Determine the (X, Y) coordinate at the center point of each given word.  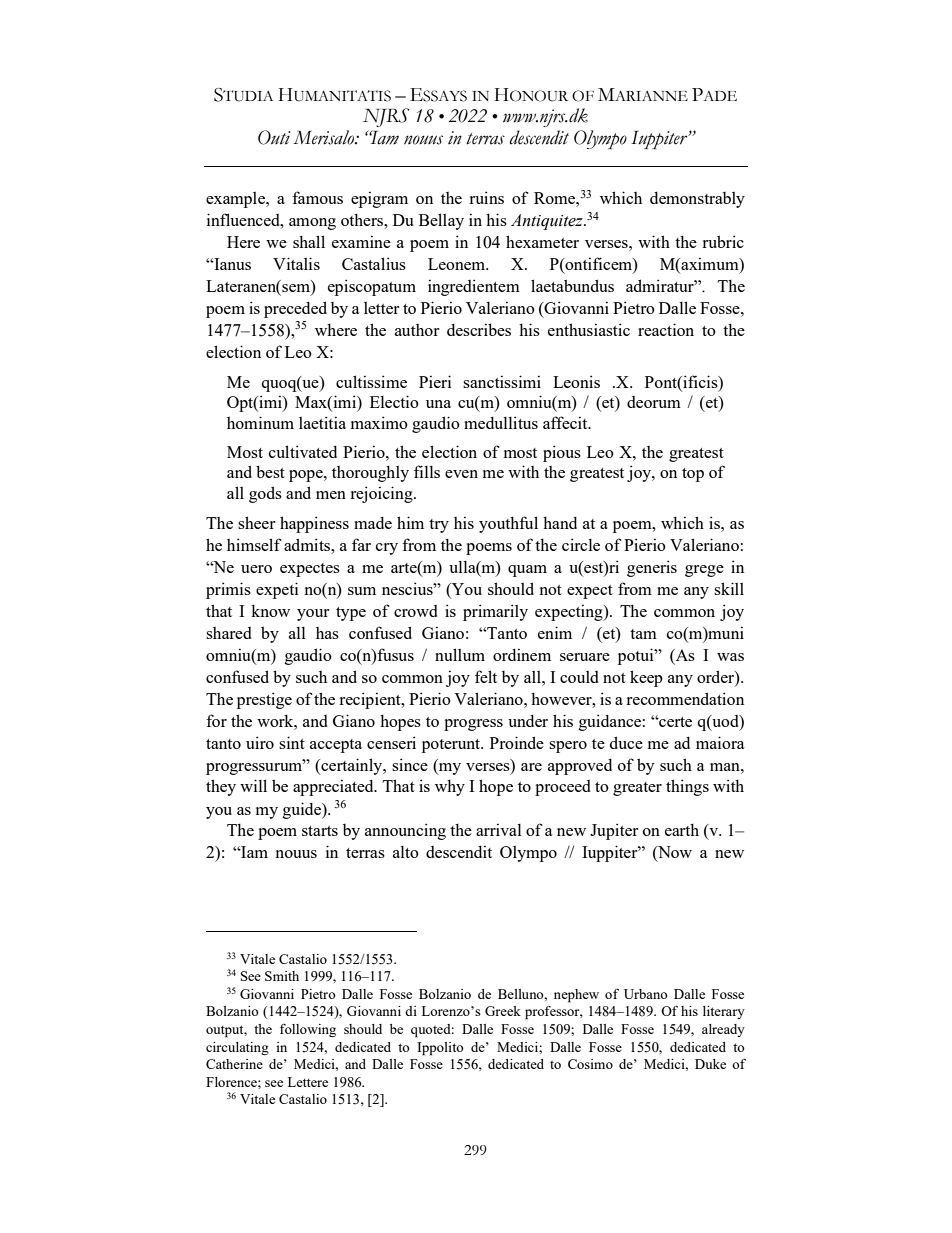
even (461, 474)
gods (265, 494)
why (450, 787)
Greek (503, 1011)
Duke (710, 1064)
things (687, 787)
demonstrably (697, 200)
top (693, 475)
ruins (486, 197)
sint (292, 742)
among (312, 224)
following (308, 1030)
